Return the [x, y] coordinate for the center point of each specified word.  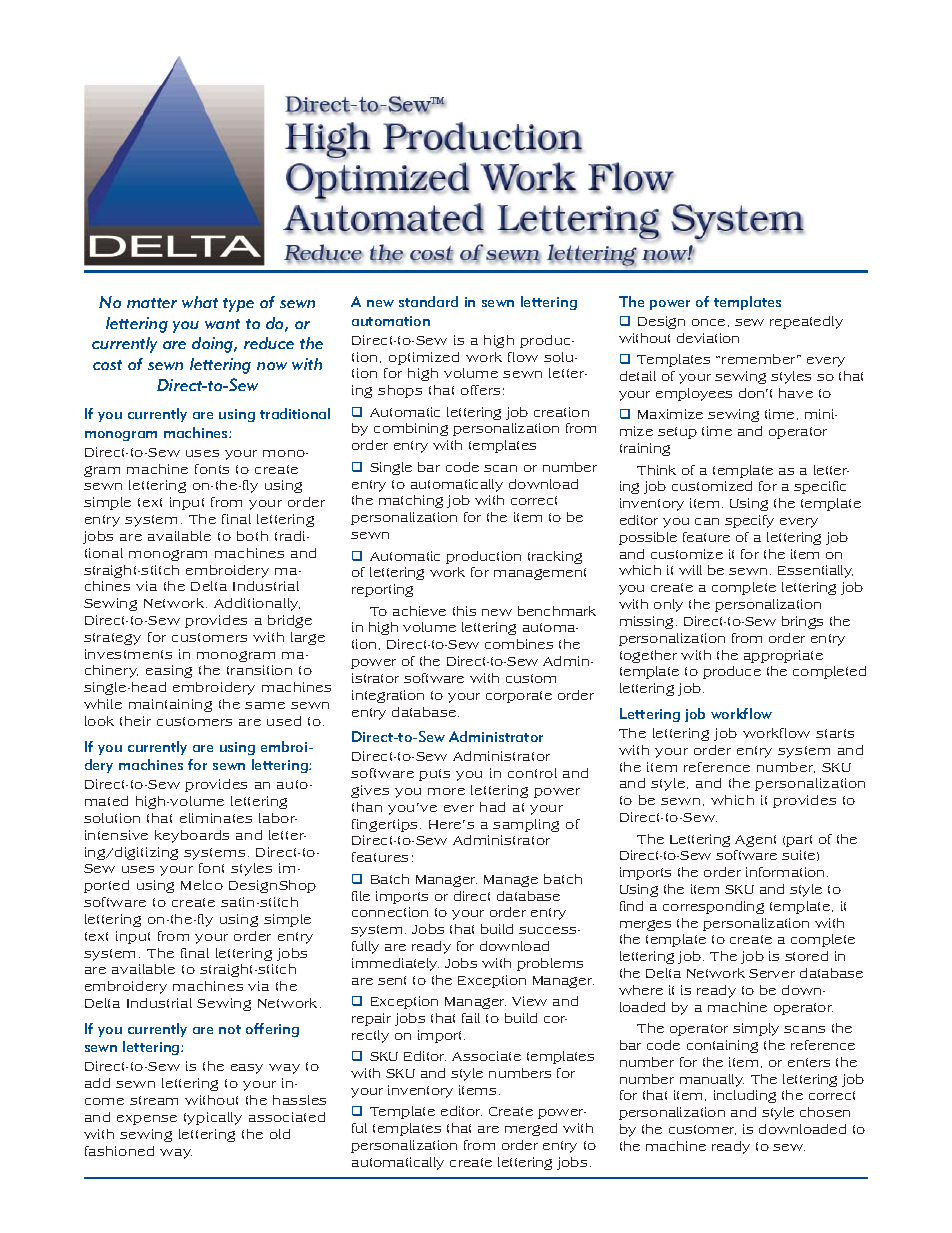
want [222, 324]
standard [428, 301]
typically [213, 1118]
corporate [519, 697]
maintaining [170, 705]
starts [835, 733]
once [708, 322]
